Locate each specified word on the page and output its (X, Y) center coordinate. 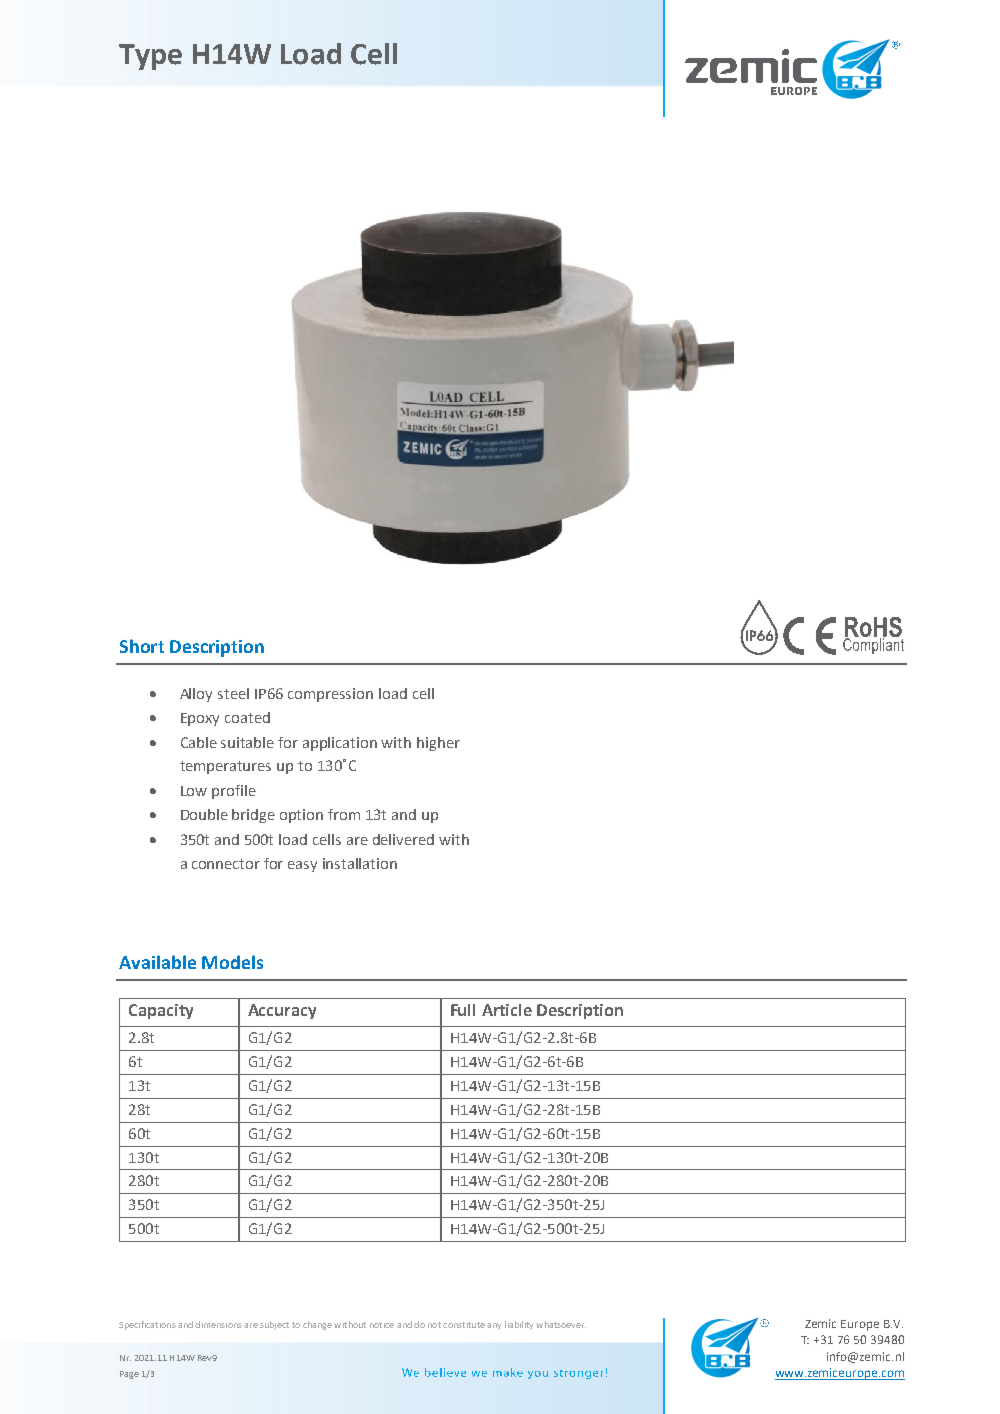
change (317, 1325)
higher (438, 744)
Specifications (147, 1325)
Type (150, 57)
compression (330, 695)
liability (519, 1325)
